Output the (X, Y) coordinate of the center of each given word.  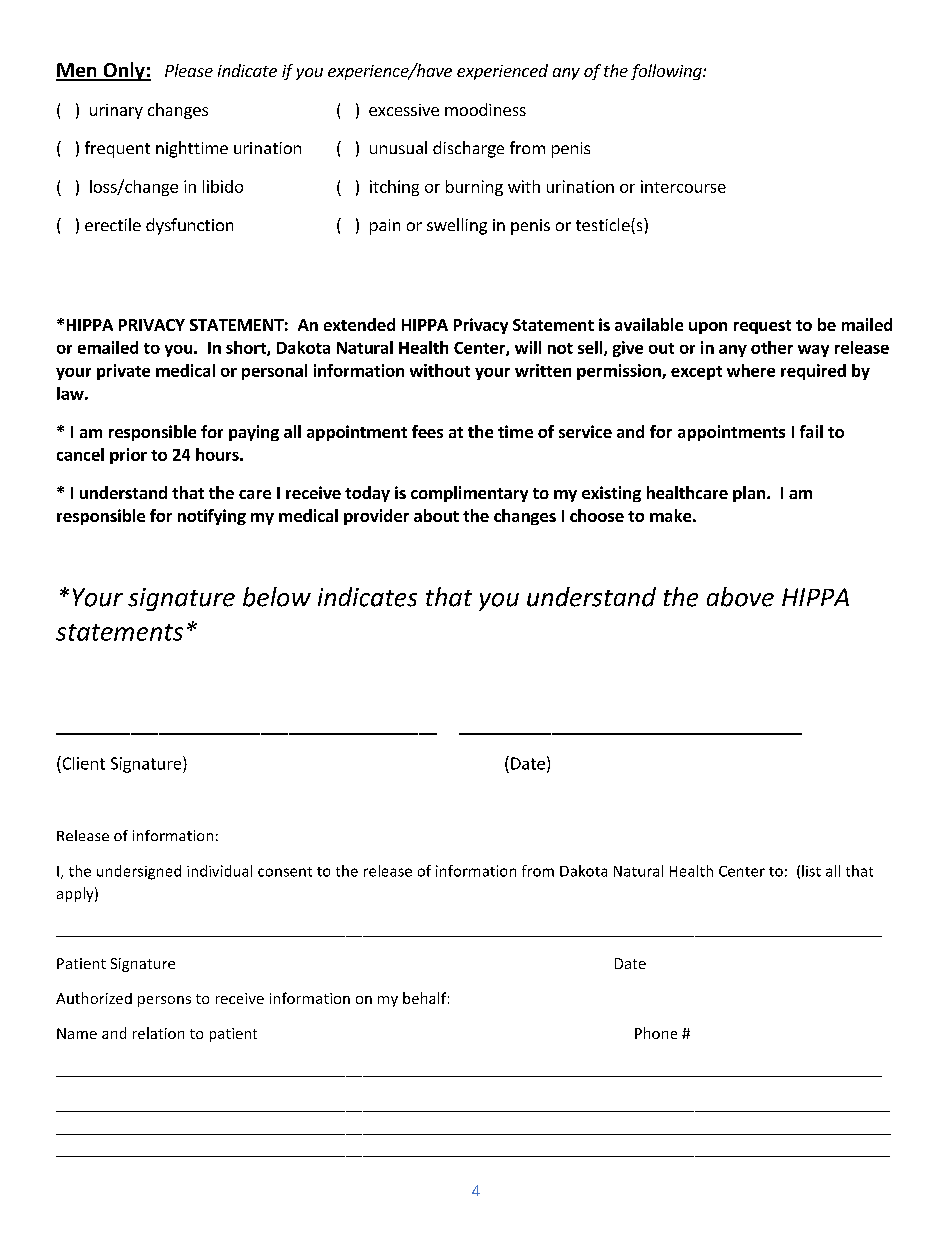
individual (219, 871)
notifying (212, 517)
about (436, 515)
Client (82, 763)
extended (359, 324)
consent (285, 872)
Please (189, 70)
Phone (656, 1033)
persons (164, 1001)
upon (708, 328)
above (740, 597)
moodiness (485, 109)
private (123, 372)
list (811, 871)
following (667, 72)
